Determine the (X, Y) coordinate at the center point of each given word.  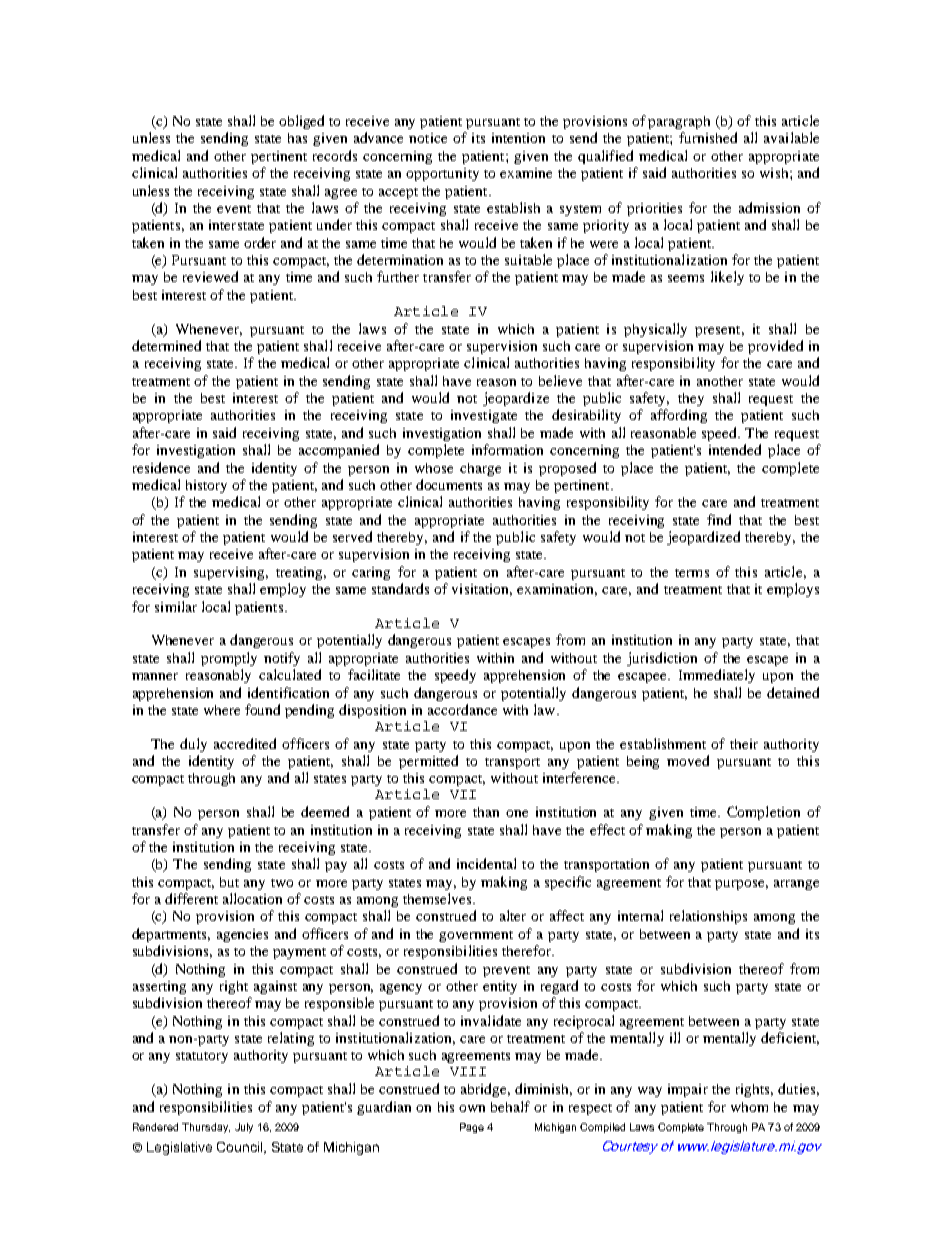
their (744, 744)
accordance (462, 709)
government (476, 936)
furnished (708, 137)
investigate (484, 416)
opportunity (442, 174)
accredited (245, 743)
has (297, 138)
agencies (242, 935)
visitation (482, 590)
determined (166, 345)
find (719, 519)
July (244, 1128)
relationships (708, 917)
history (206, 486)
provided (775, 347)
